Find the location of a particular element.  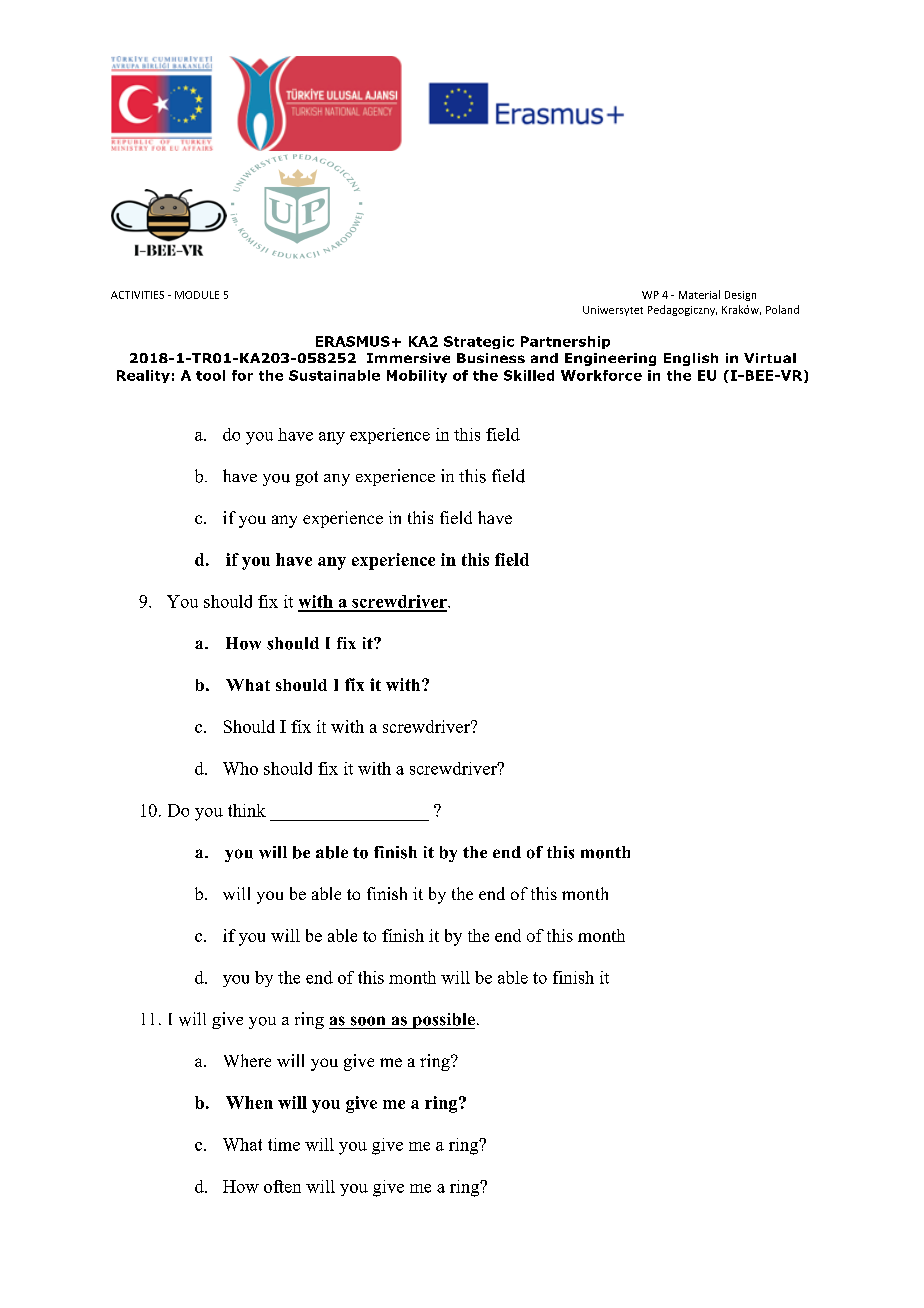

time is located at coordinates (284, 1144).
